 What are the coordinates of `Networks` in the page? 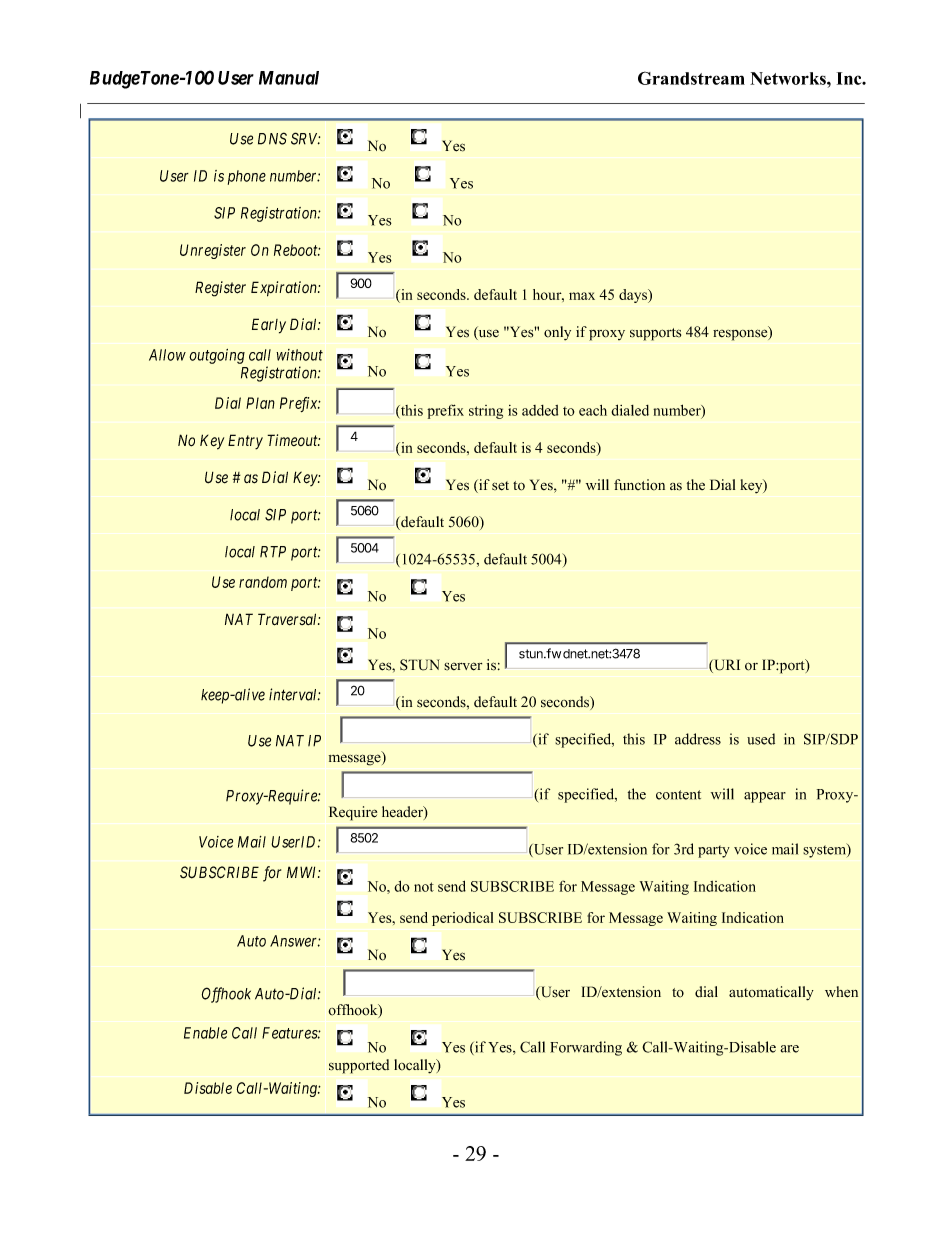 It's located at (789, 78).
